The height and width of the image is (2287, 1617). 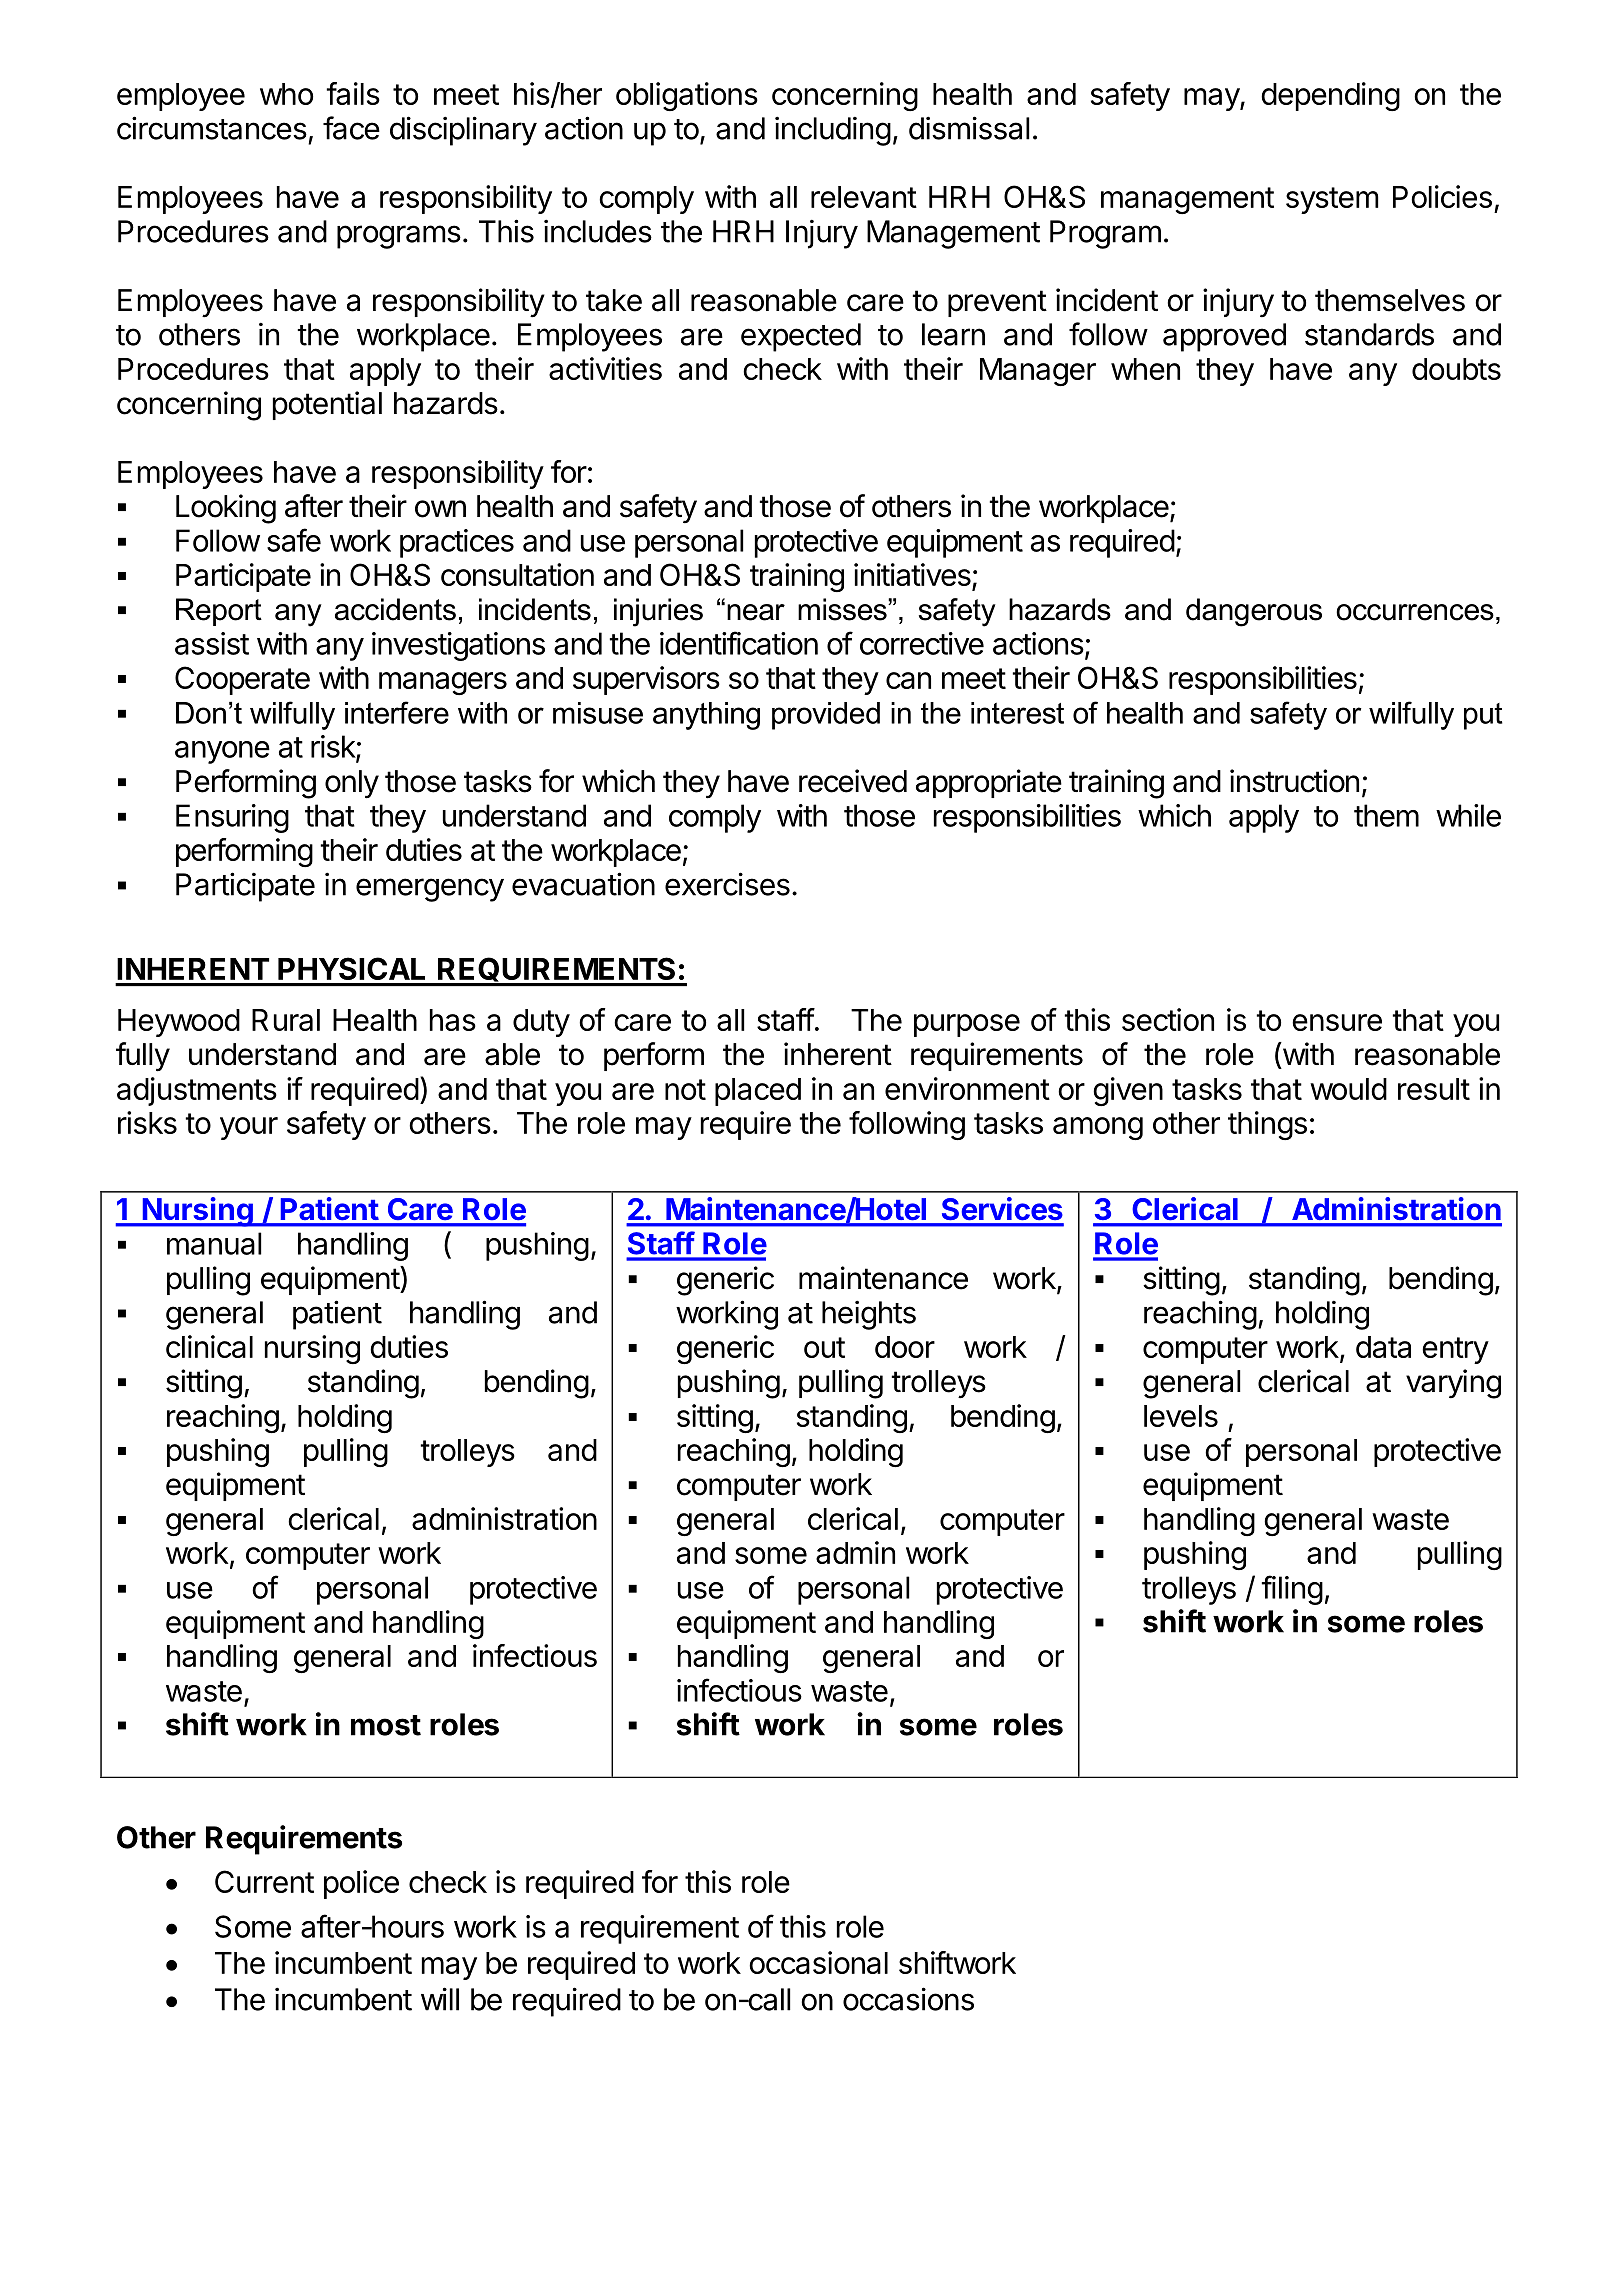 I want to click on ensure, so click(x=1337, y=1022).
